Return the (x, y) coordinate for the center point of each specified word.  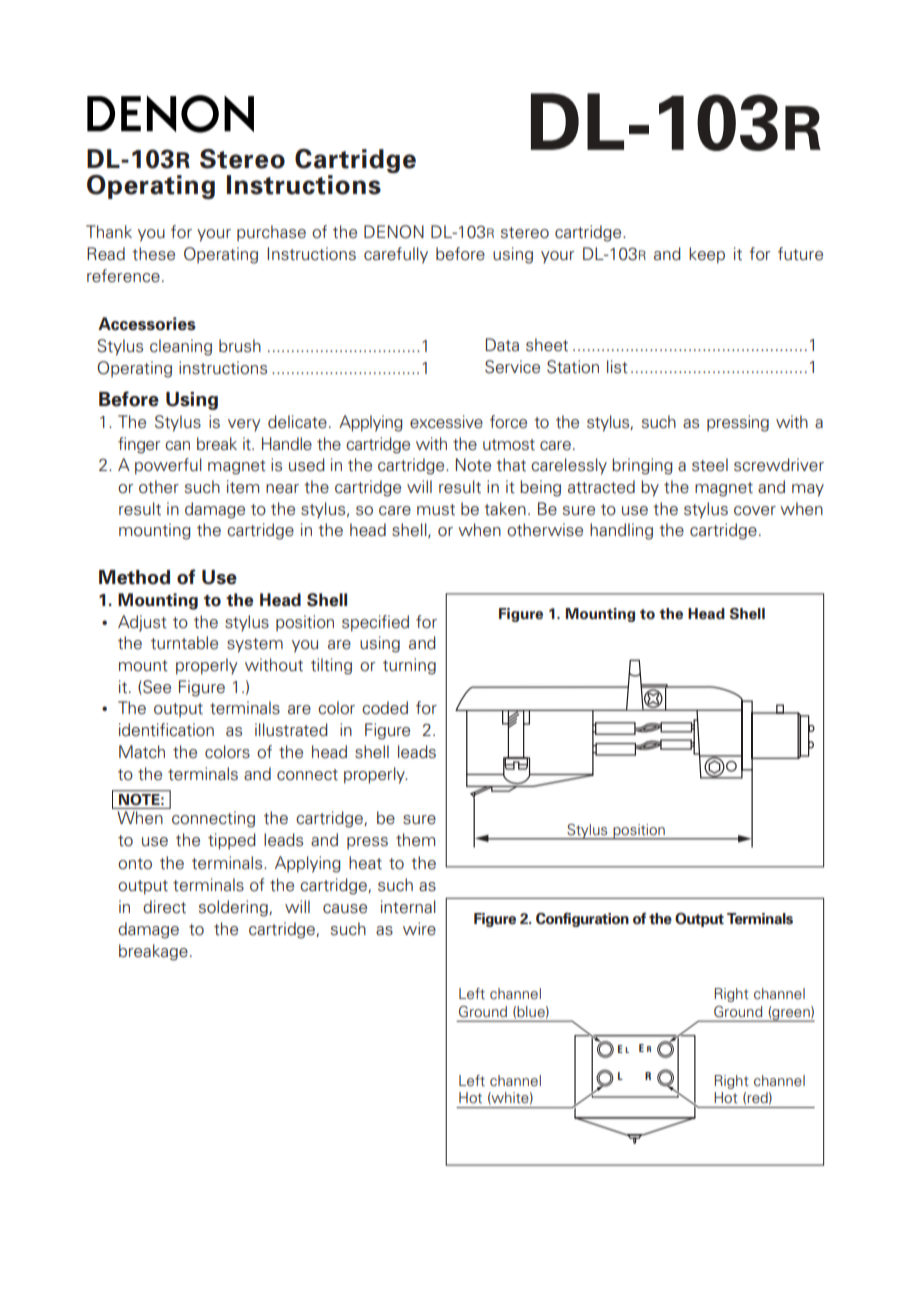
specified (375, 623)
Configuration (582, 920)
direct (164, 907)
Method (134, 577)
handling (621, 531)
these (153, 254)
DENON (394, 232)
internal (408, 907)
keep (707, 255)
